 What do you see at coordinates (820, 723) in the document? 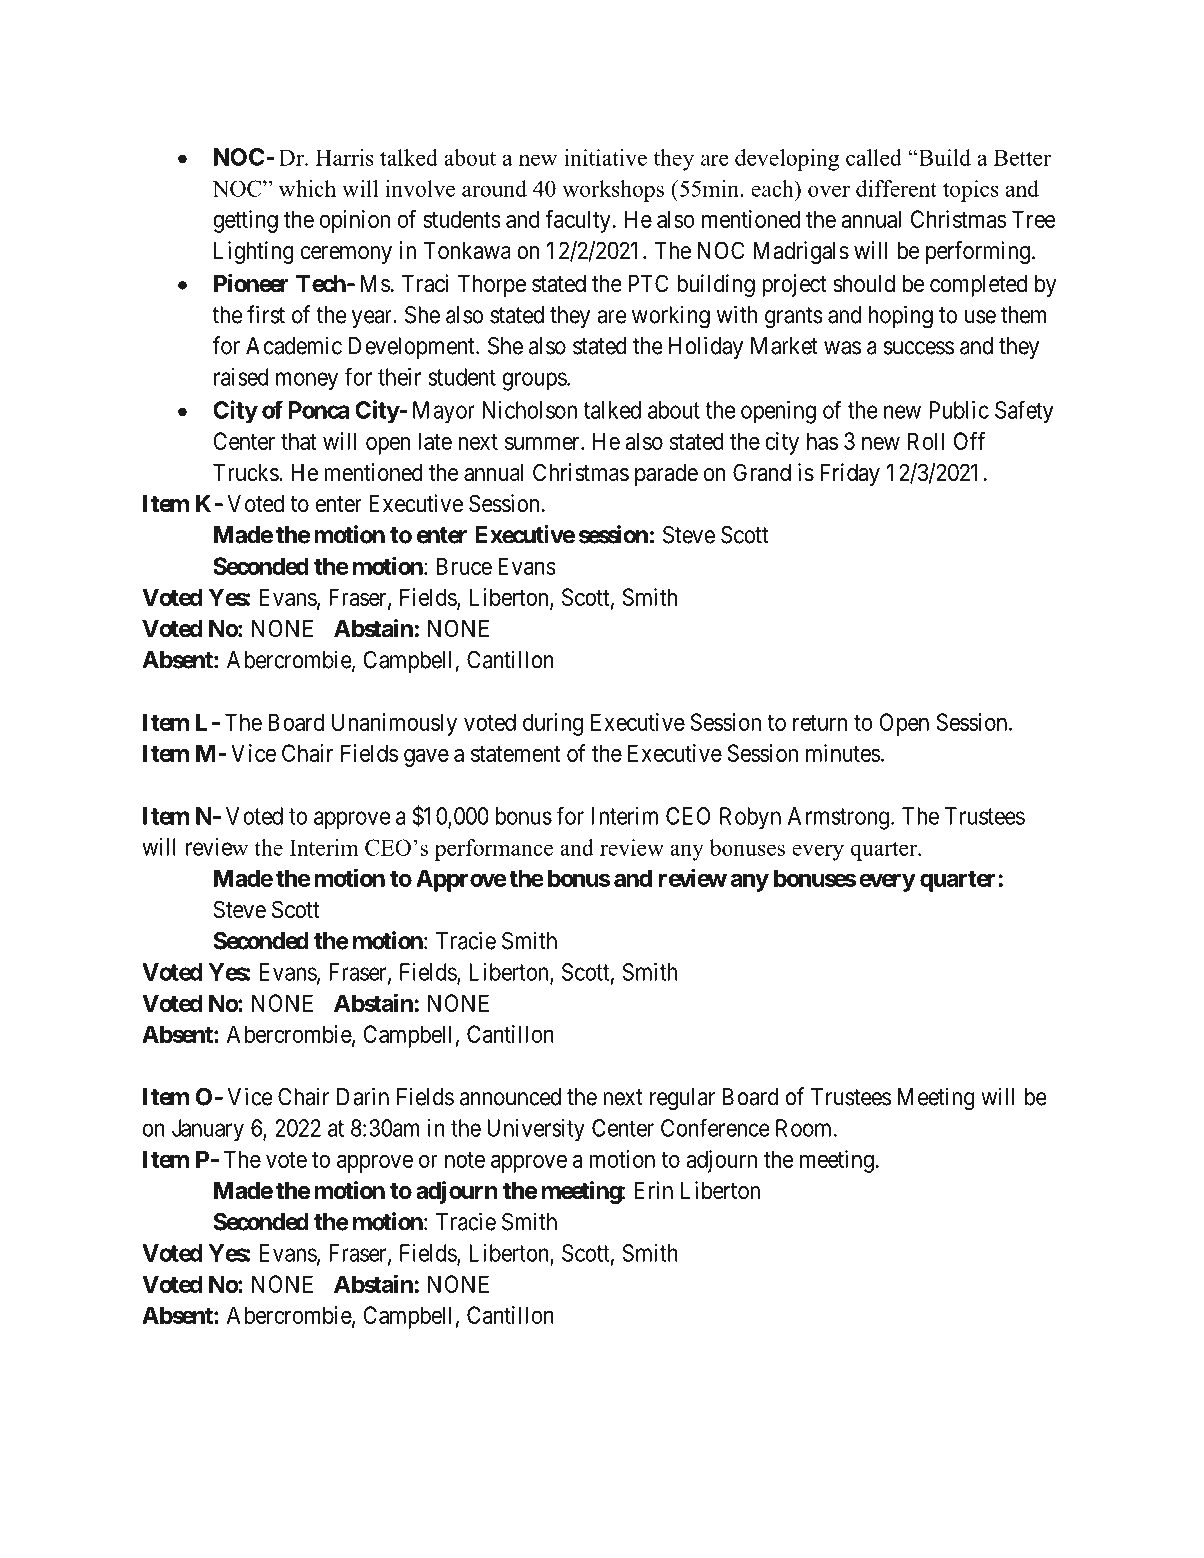
I see `return` at bounding box center [820, 723].
